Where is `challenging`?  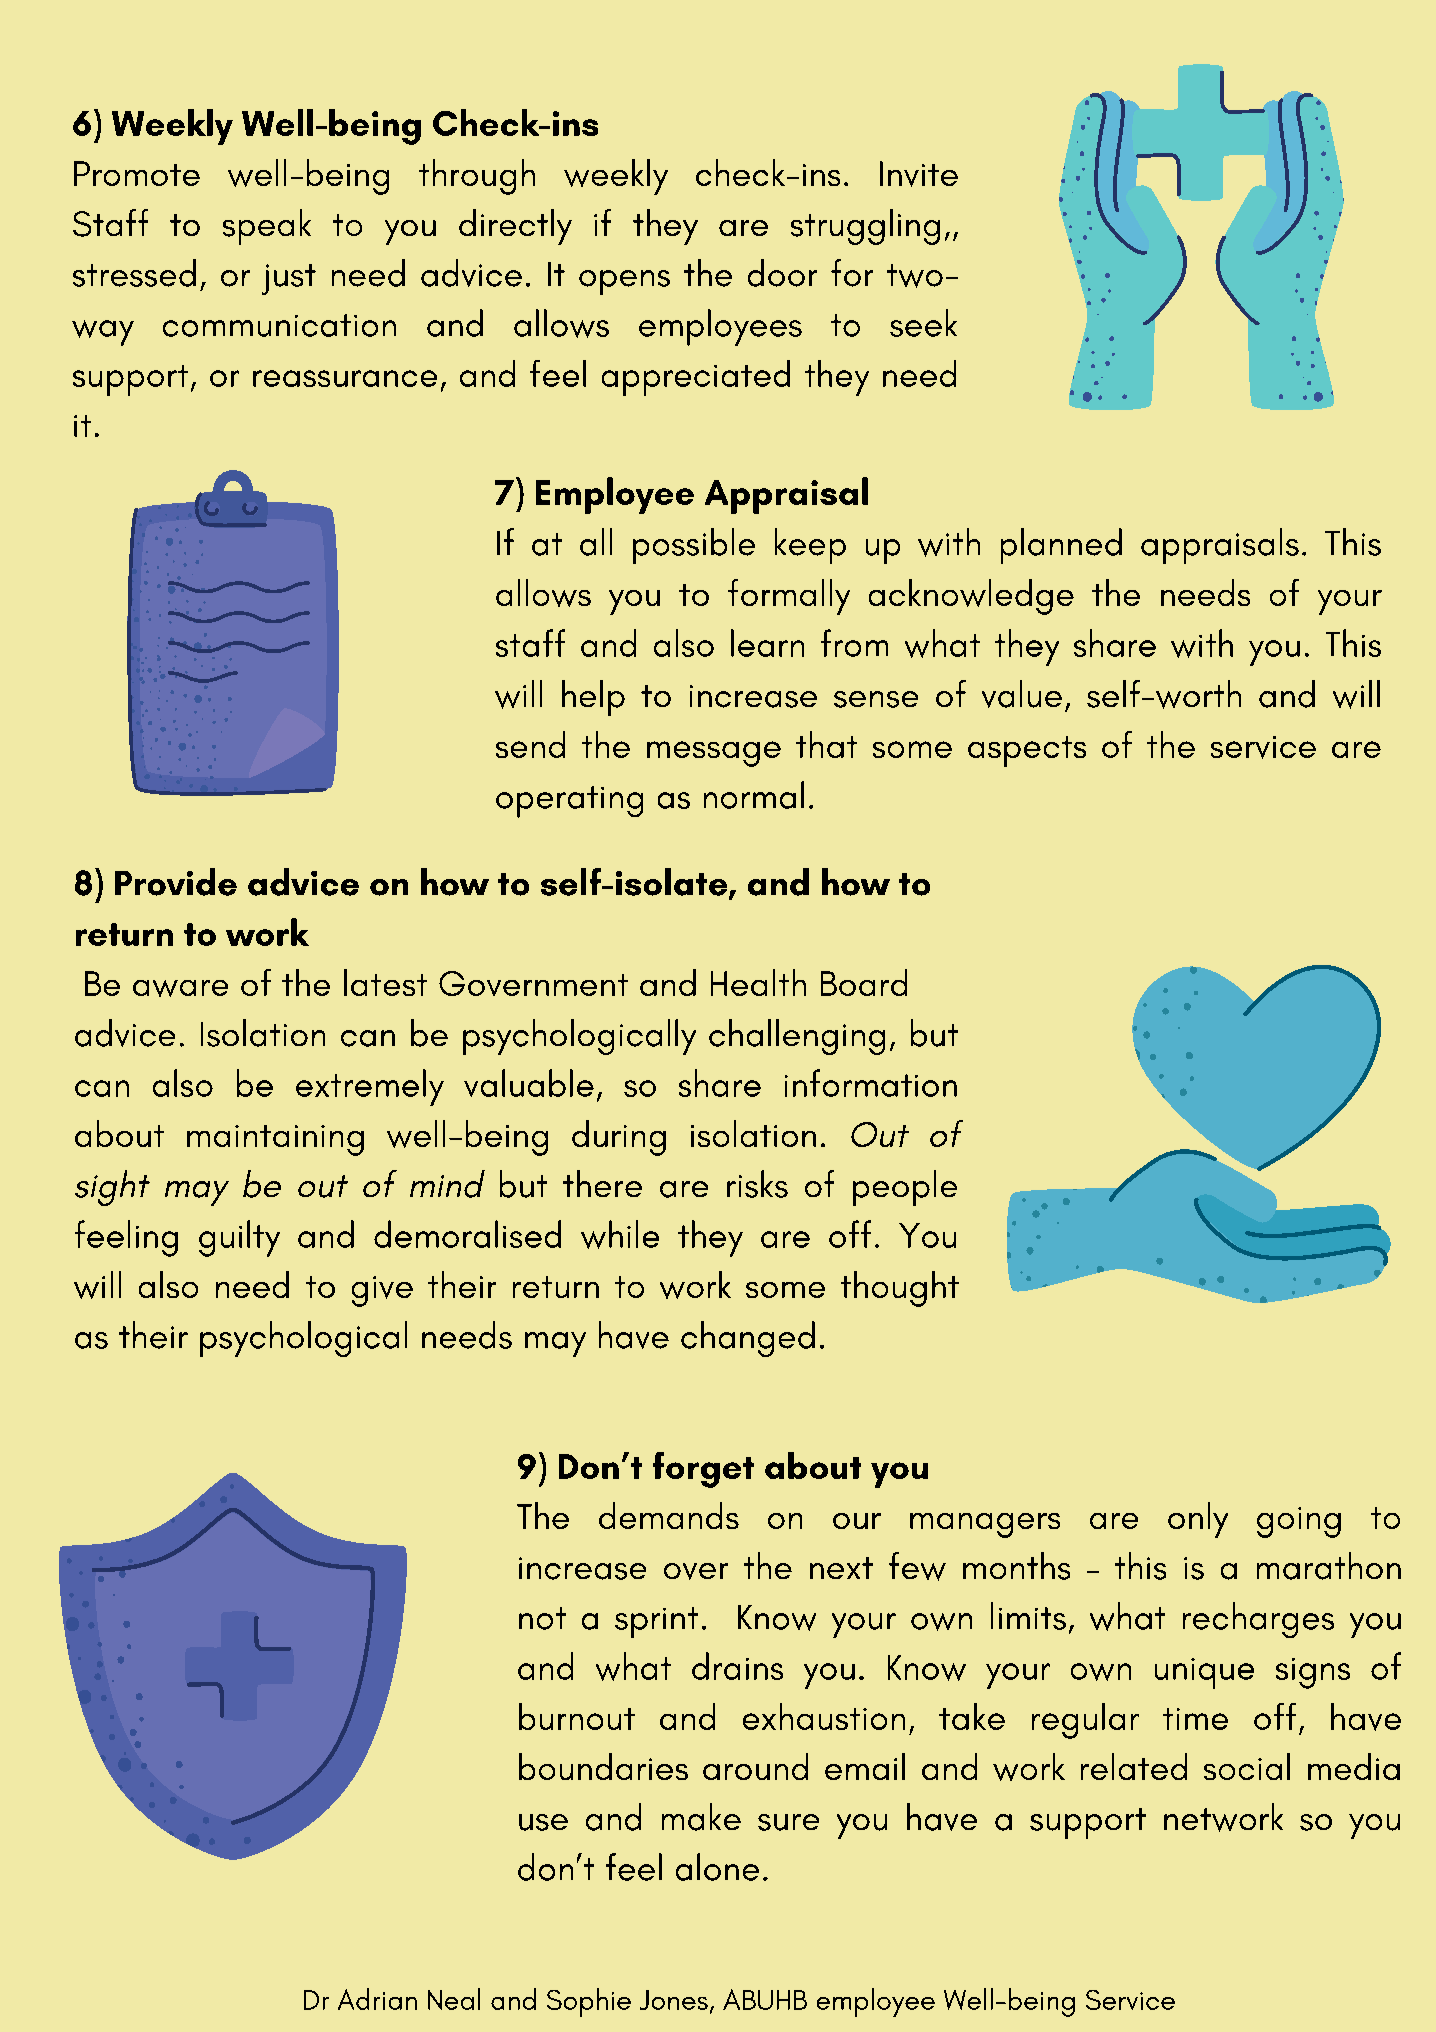
challenging is located at coordinates (797, 1037).
